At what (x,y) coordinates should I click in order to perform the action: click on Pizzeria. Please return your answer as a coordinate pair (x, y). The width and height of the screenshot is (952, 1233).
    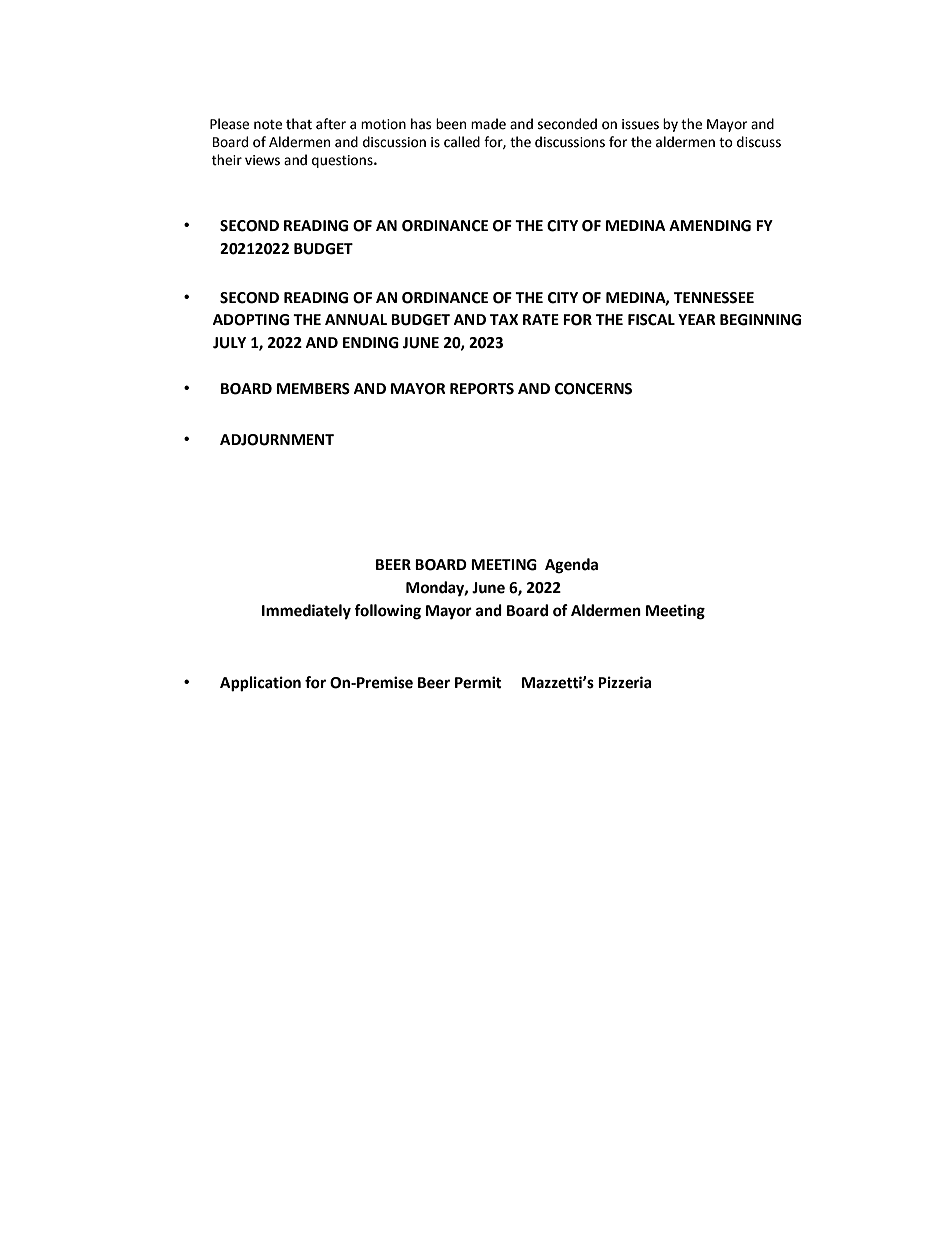
    Looking at the image, I should click on (625, 682).
